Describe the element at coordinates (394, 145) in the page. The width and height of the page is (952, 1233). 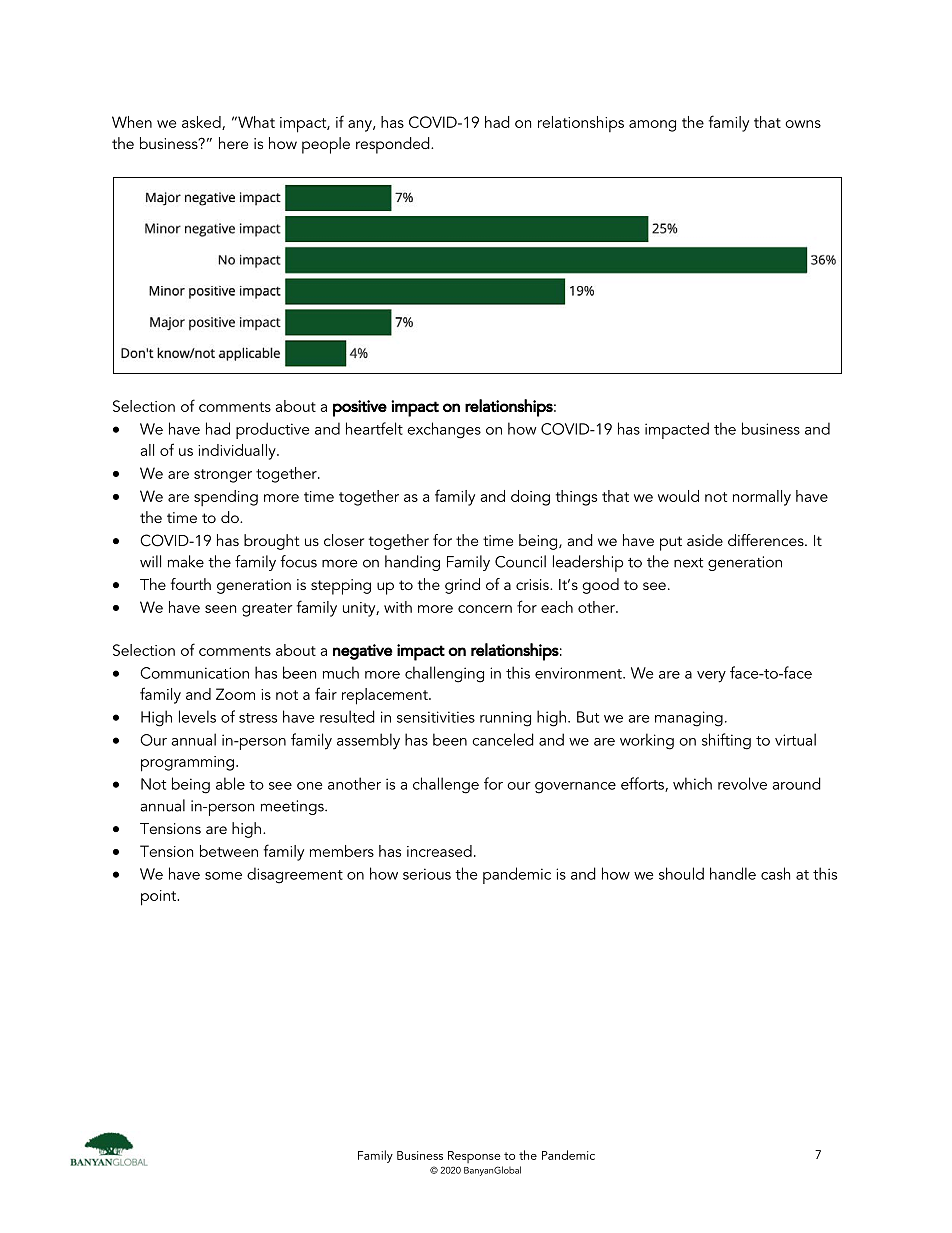
I see `responded` at that location.
